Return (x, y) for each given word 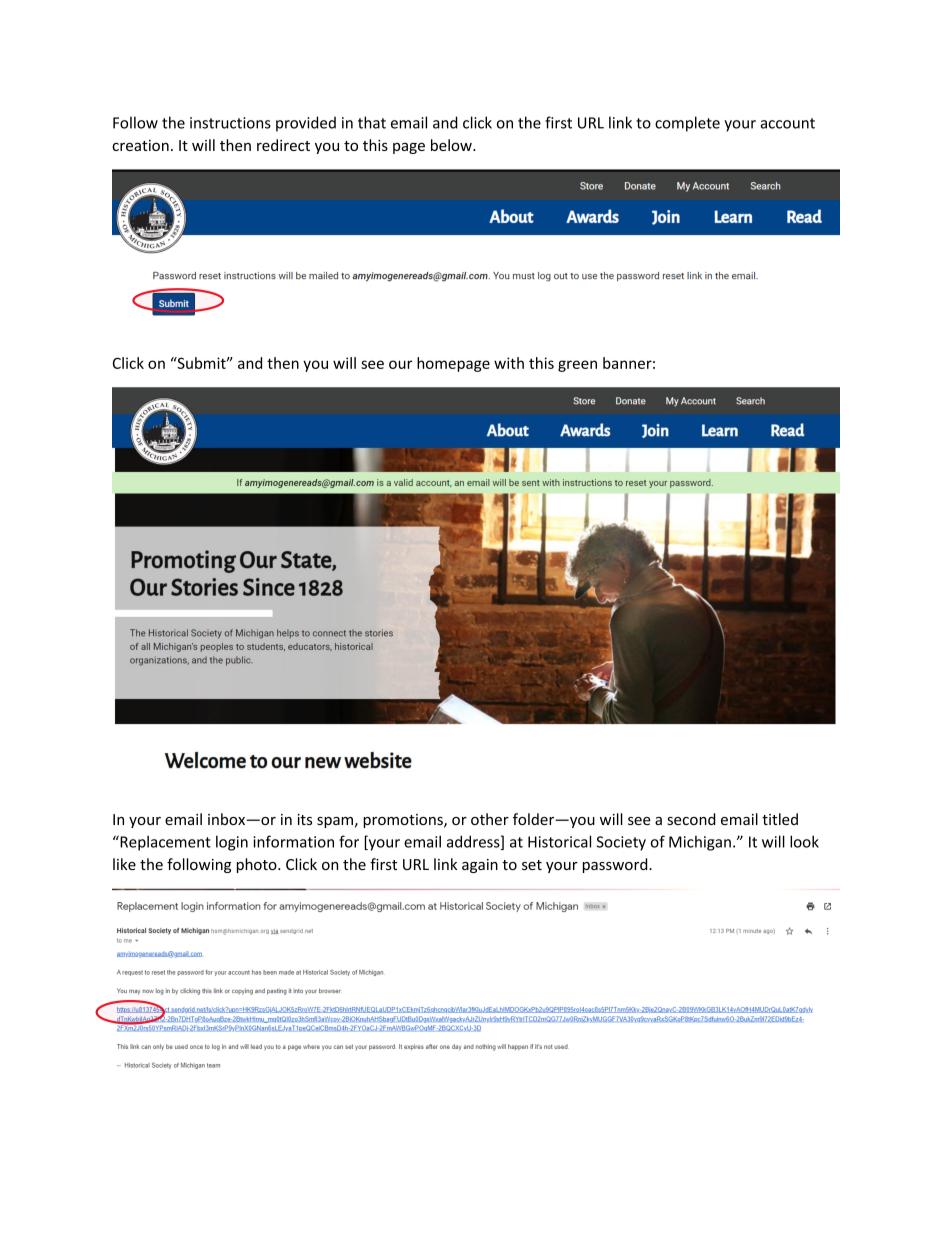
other (490, 819)
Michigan (700, 843)
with (509, 363)
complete (687, 124)
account (787, 123)
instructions (230, 123)
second (691, 819)
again (480, 866)
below (452, 145)
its (304, 819)
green (577, 366)
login (232, 843)
